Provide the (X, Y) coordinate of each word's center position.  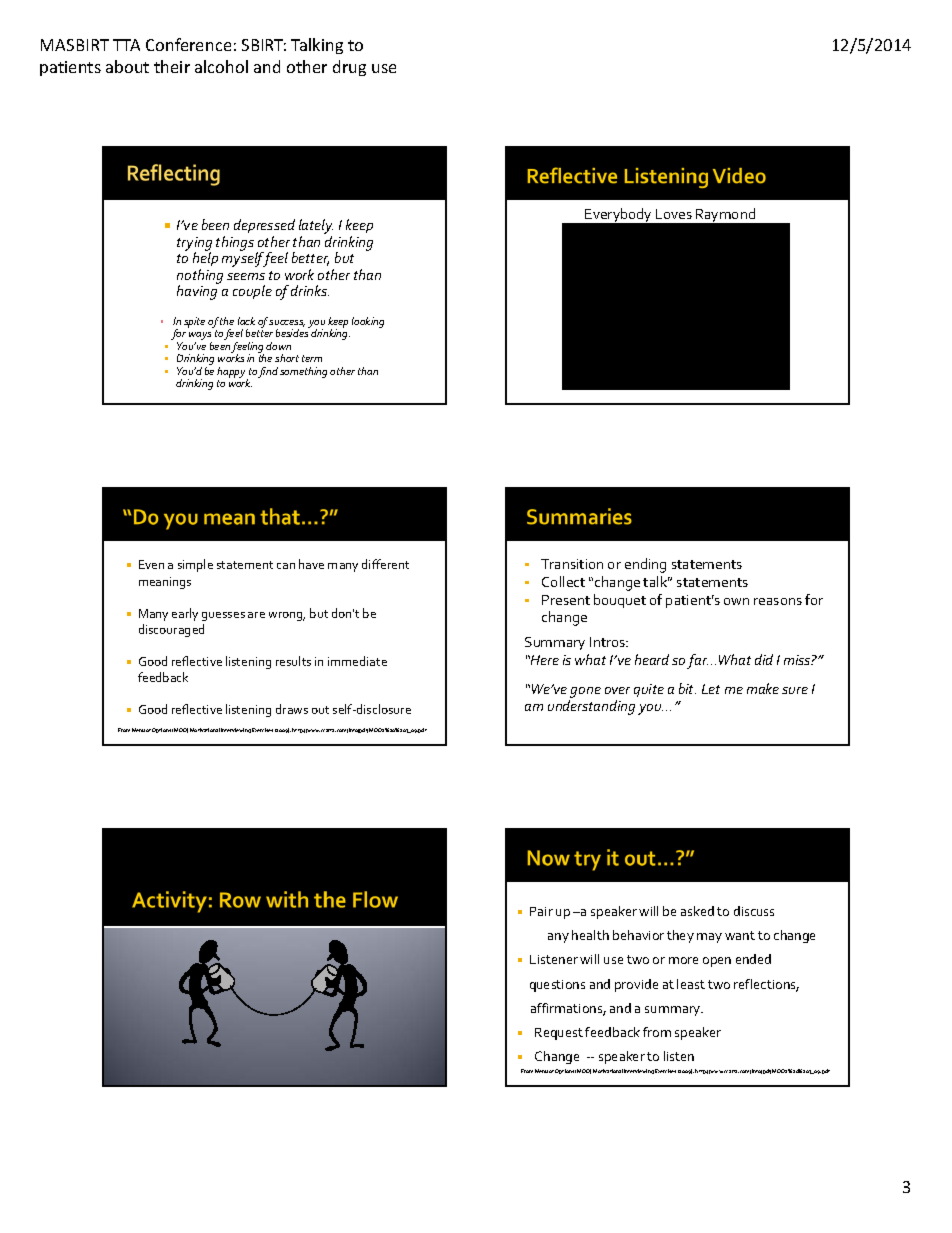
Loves (674, 214)
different (385, 564)
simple (195, 565)
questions (557, 986)
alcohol (221, 66)
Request (559, 1034)
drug (349, 68)
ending (645, 565)
